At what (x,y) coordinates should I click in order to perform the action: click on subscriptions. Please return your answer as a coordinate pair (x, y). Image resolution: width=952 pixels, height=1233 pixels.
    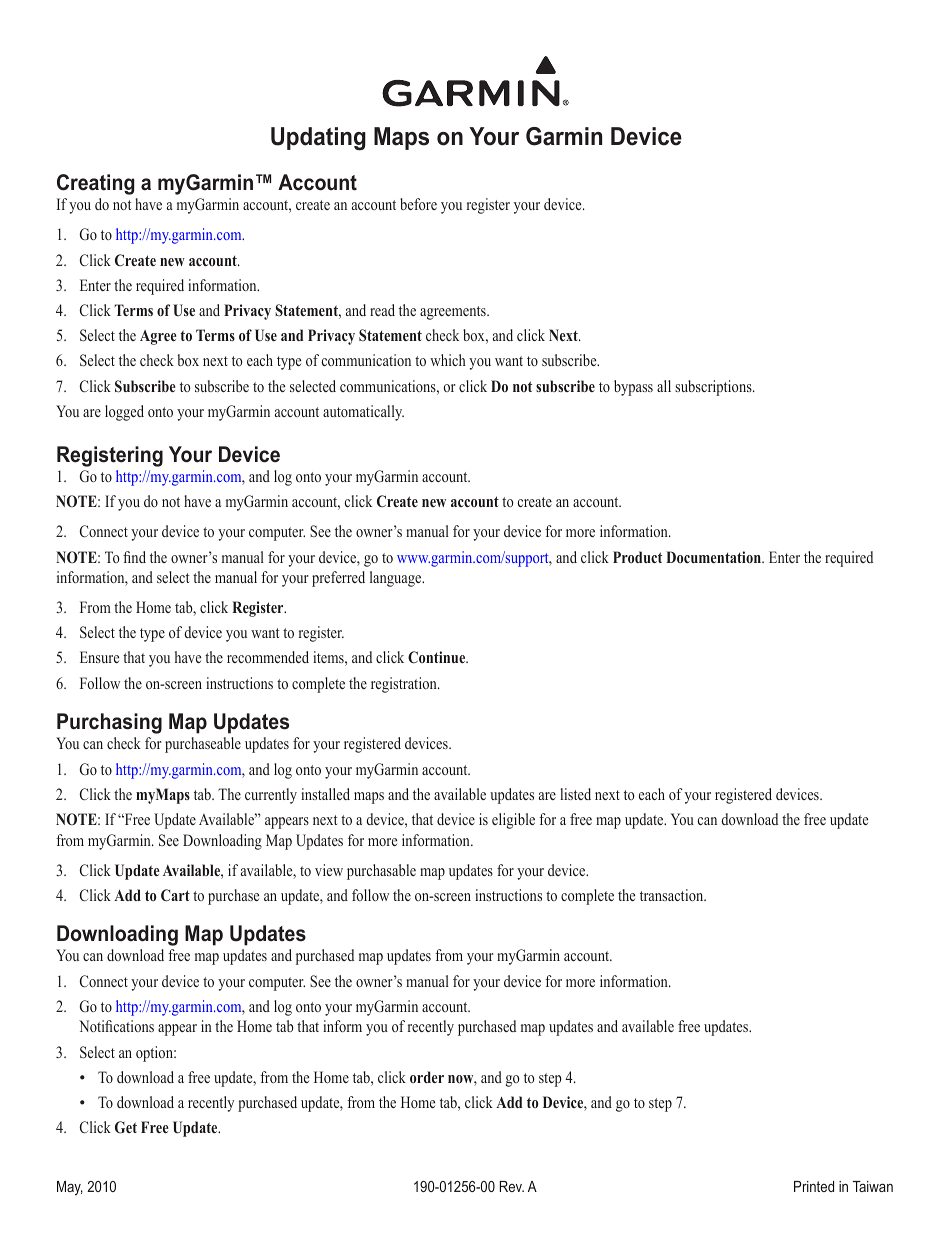
    Looking at the image, I should click on (714, 388).
